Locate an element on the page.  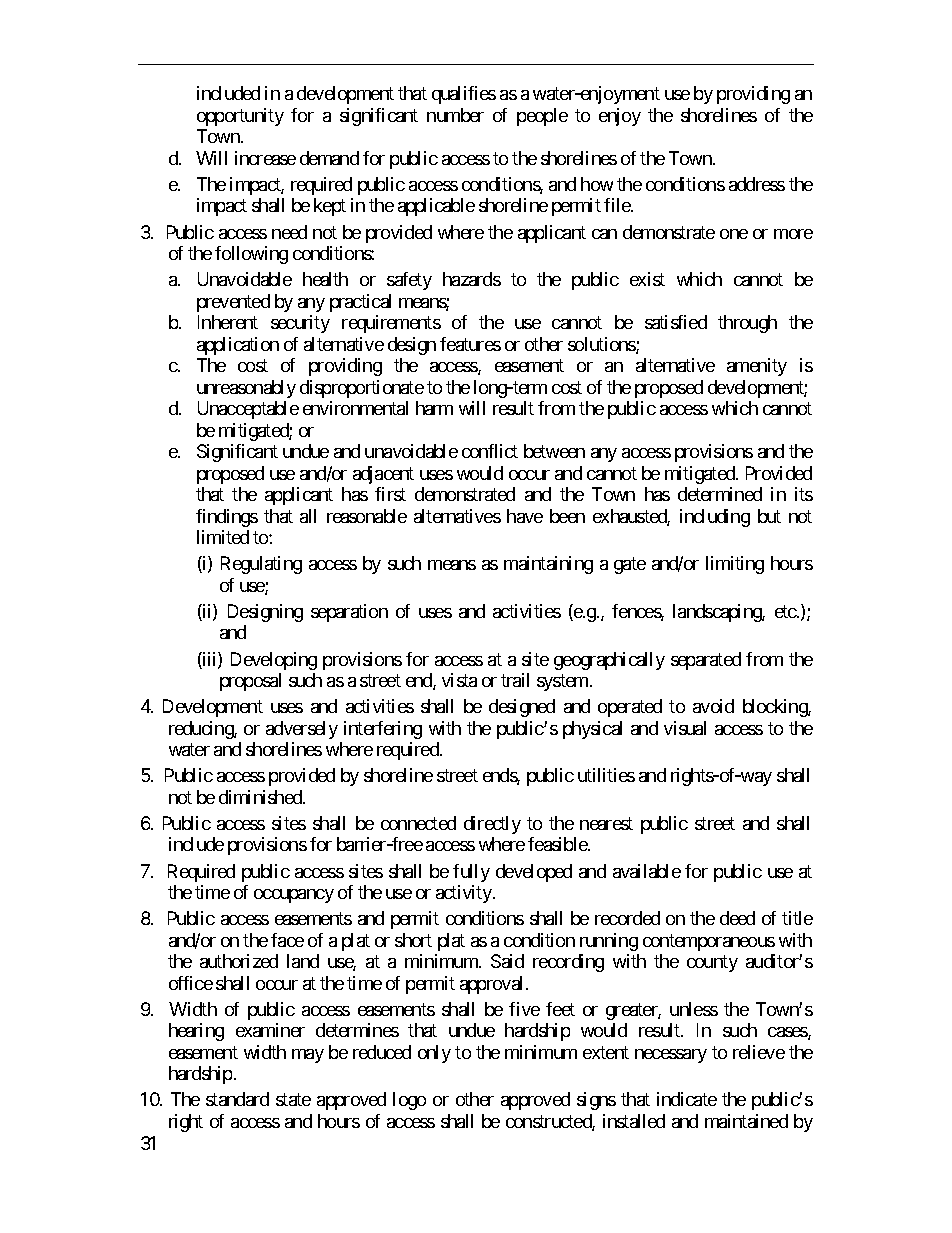
occupancy is located at coordinates (294, 896).
